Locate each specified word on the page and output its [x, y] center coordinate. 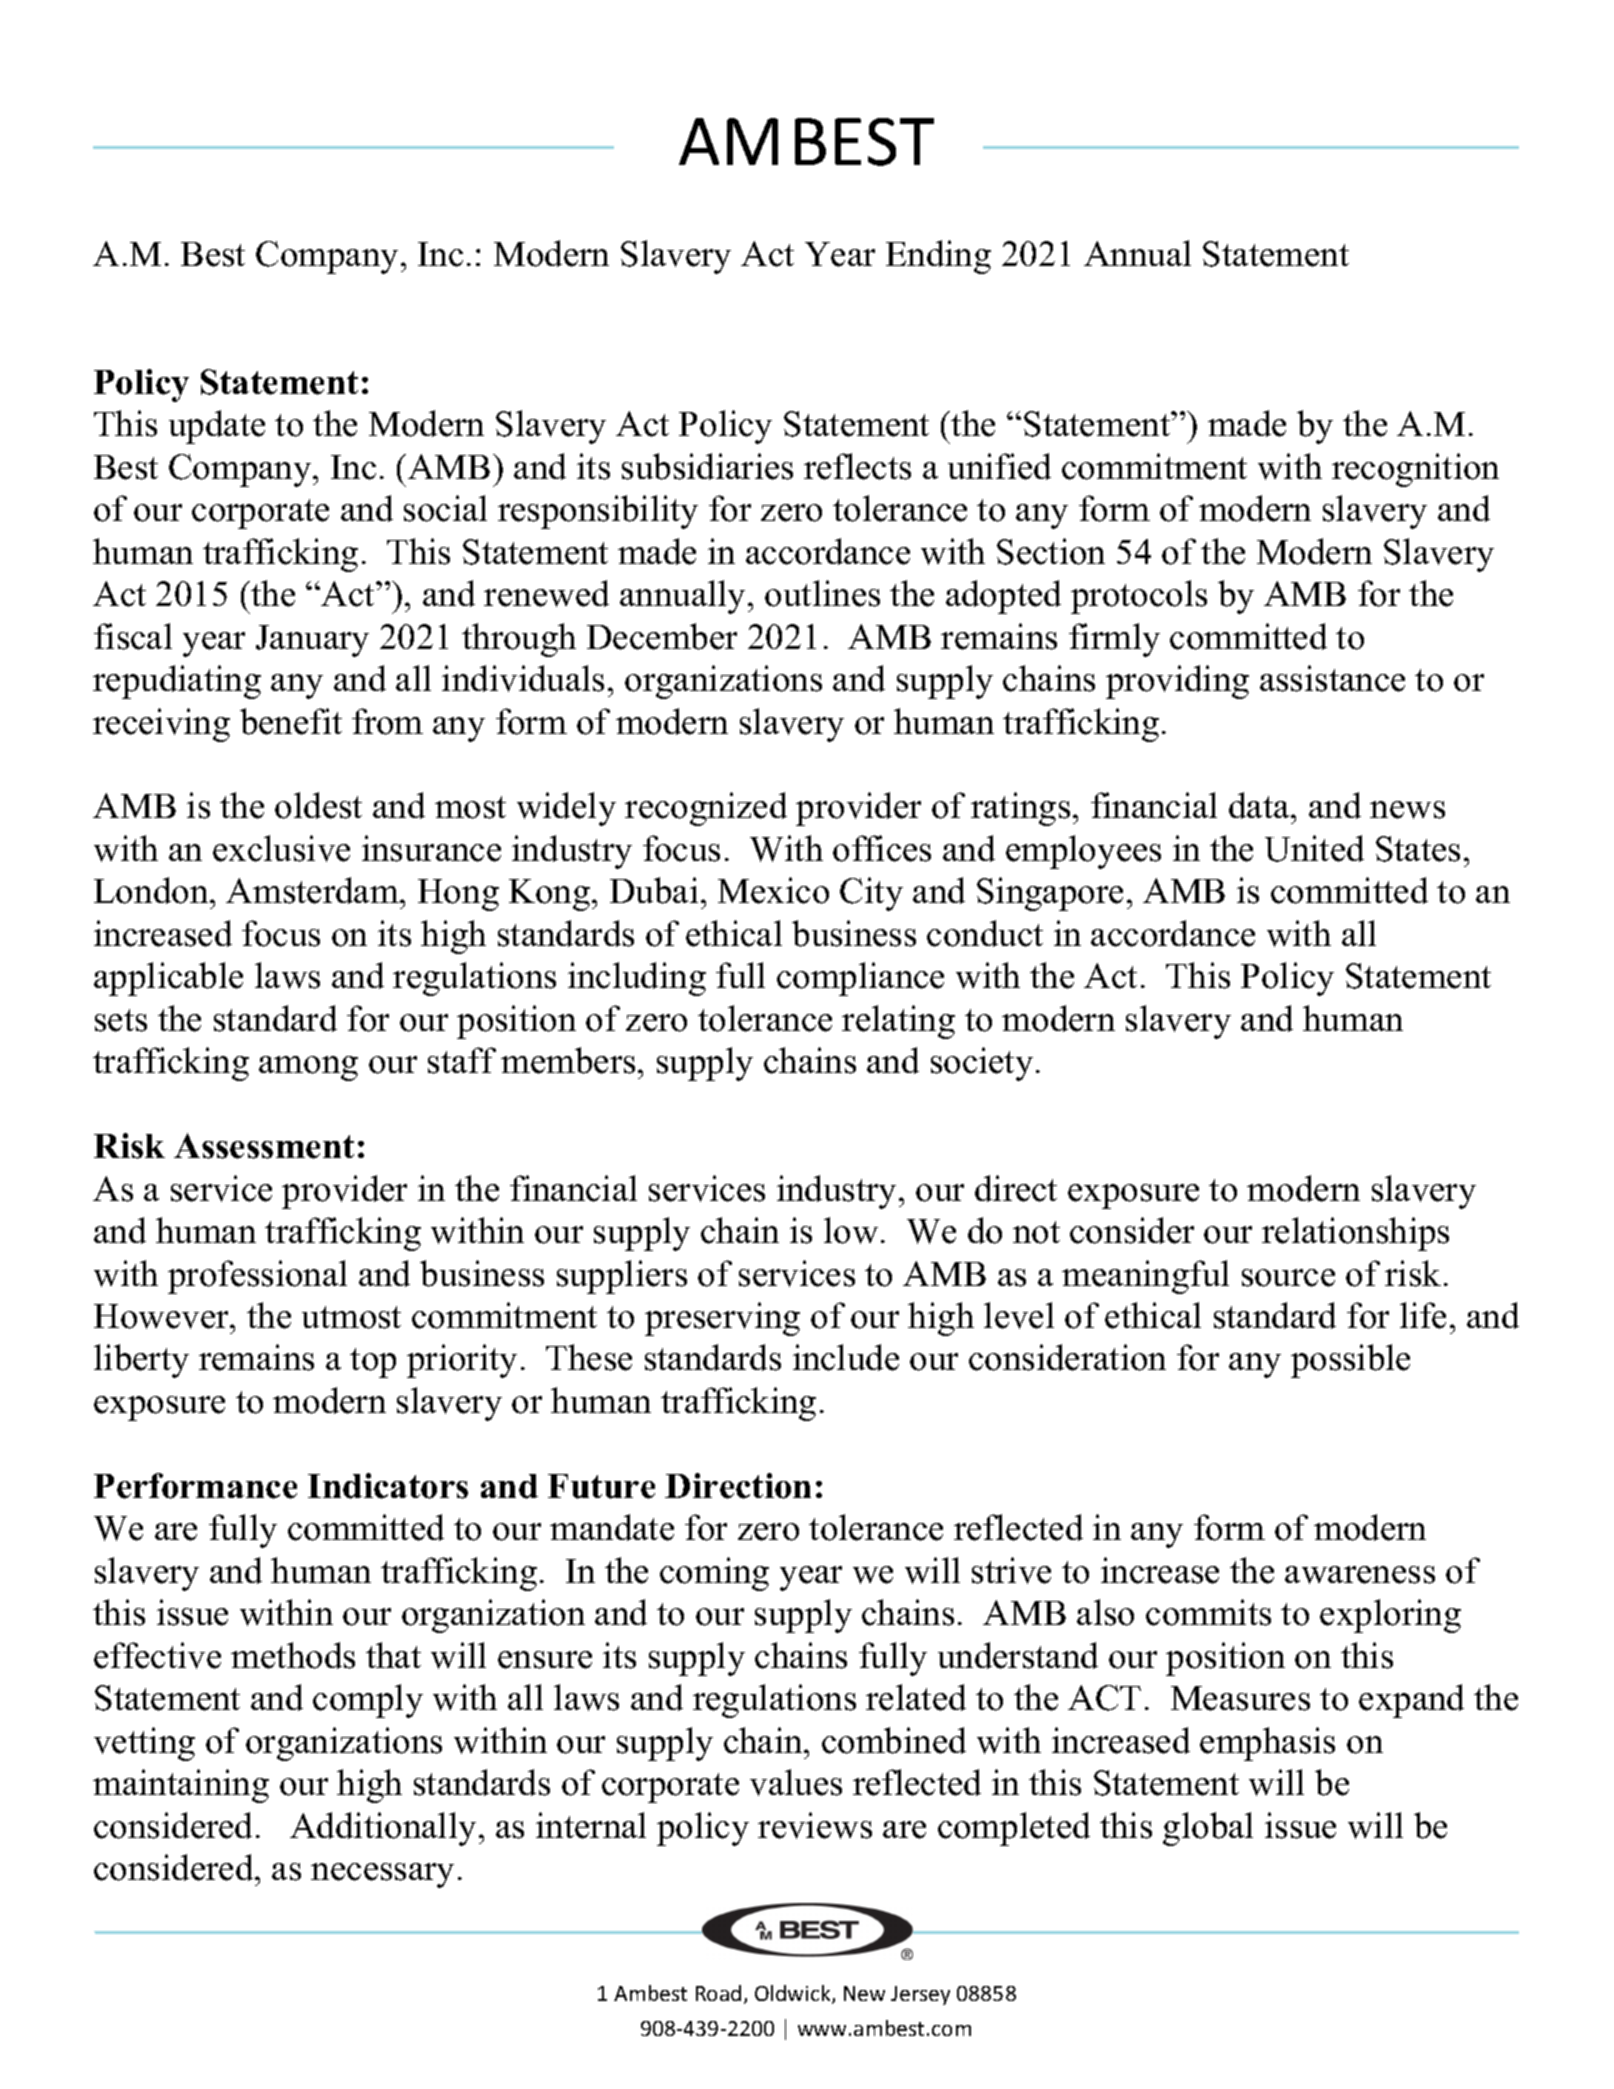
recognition [1415, 470]
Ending [938, 257]
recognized [706, 809]
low [851, 1230]
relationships [1355, 1234]
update [217, 427]
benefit [291, 721]
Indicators [388, 1486]
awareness [1360, 1575]
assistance [1332, 678]
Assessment [264, 1146]
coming [714, 1574]
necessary [382, 1875]
